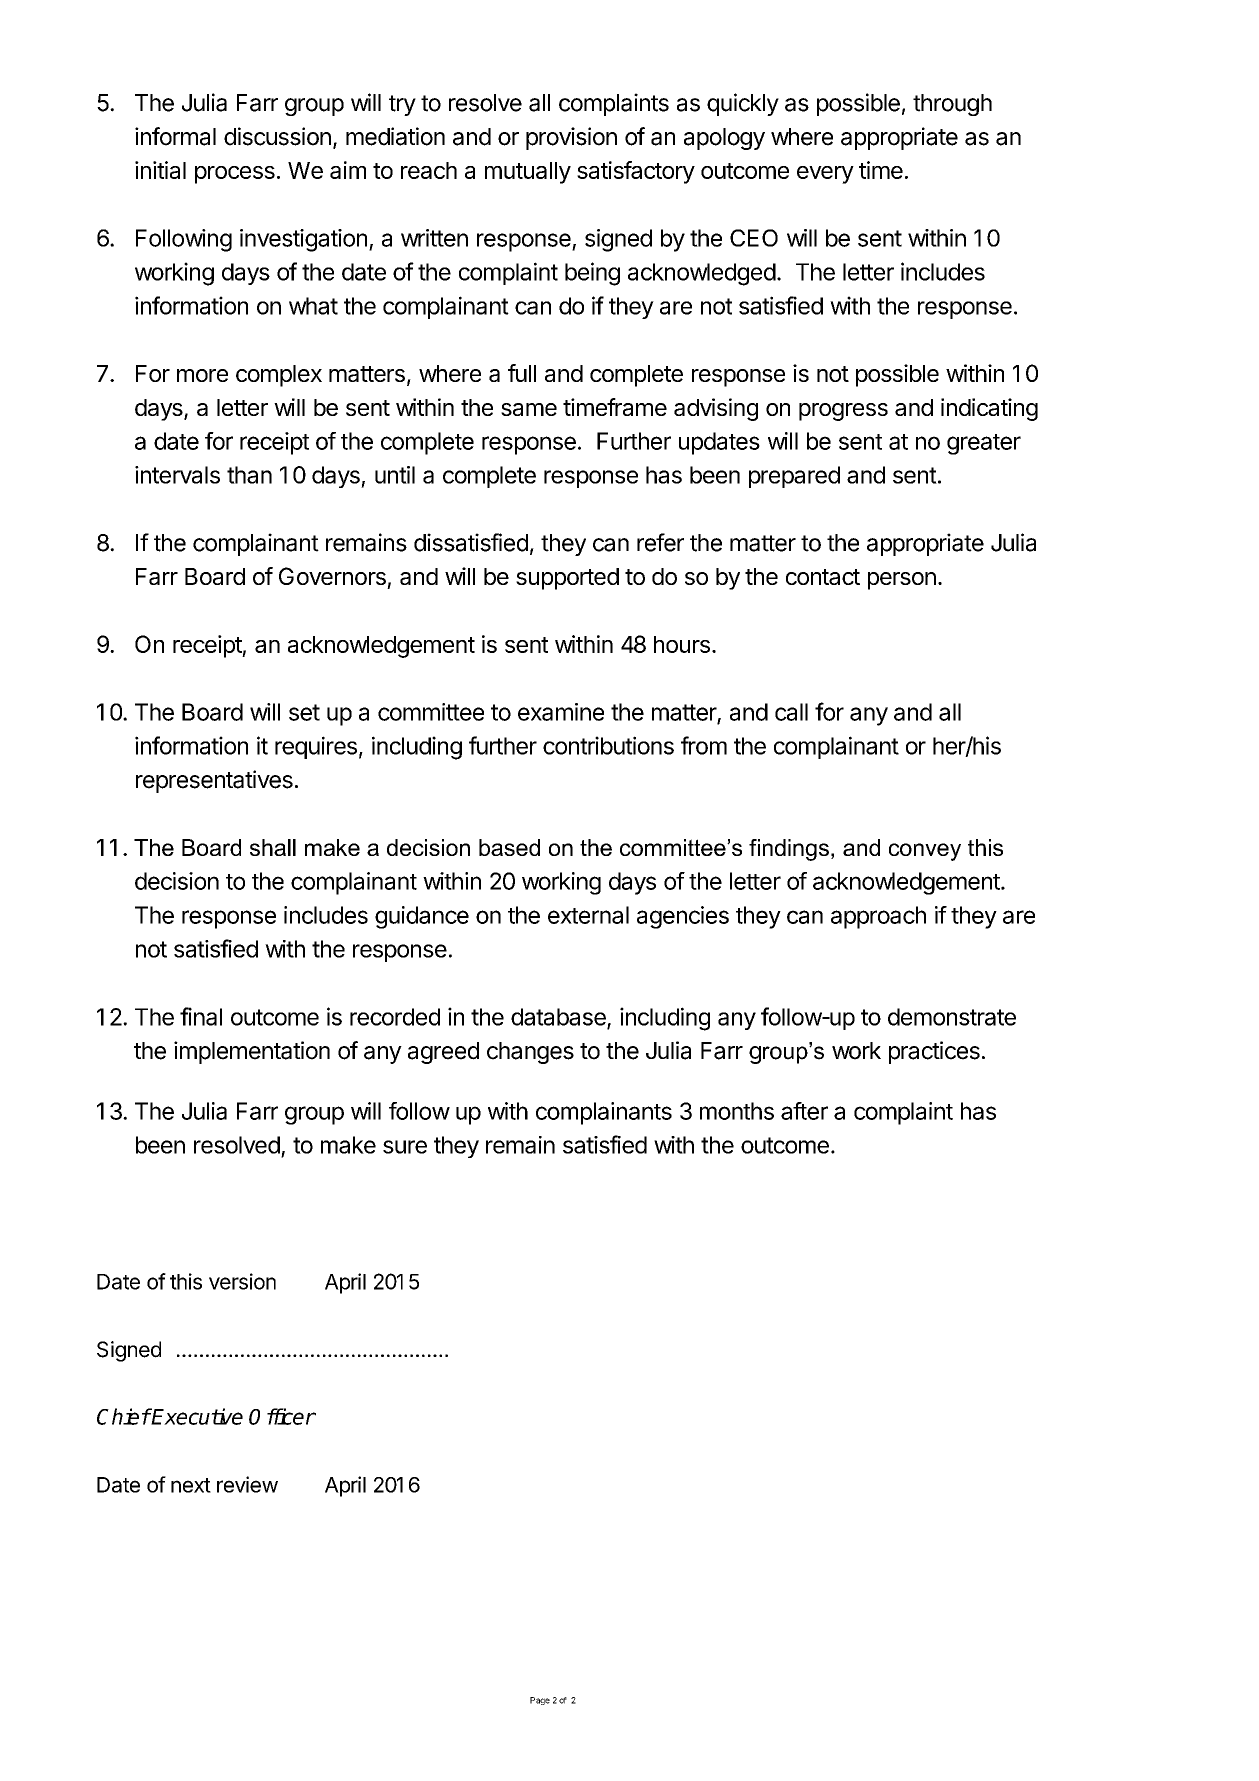  I want to click on supported, so click(567, 579).
